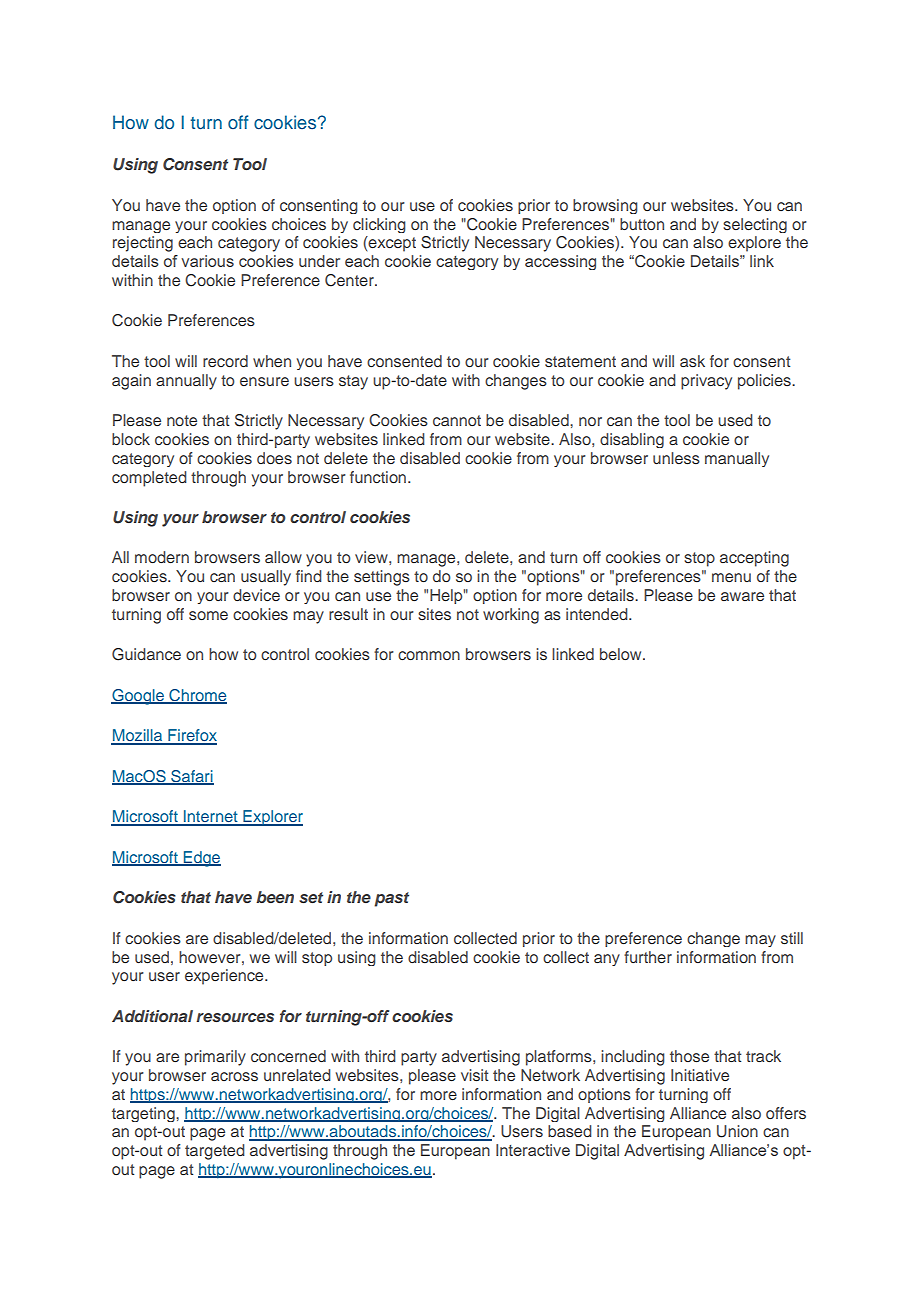 The height and width of the screenshot is (1308, 924). I want to click on targeted, so click(215, 1152).
